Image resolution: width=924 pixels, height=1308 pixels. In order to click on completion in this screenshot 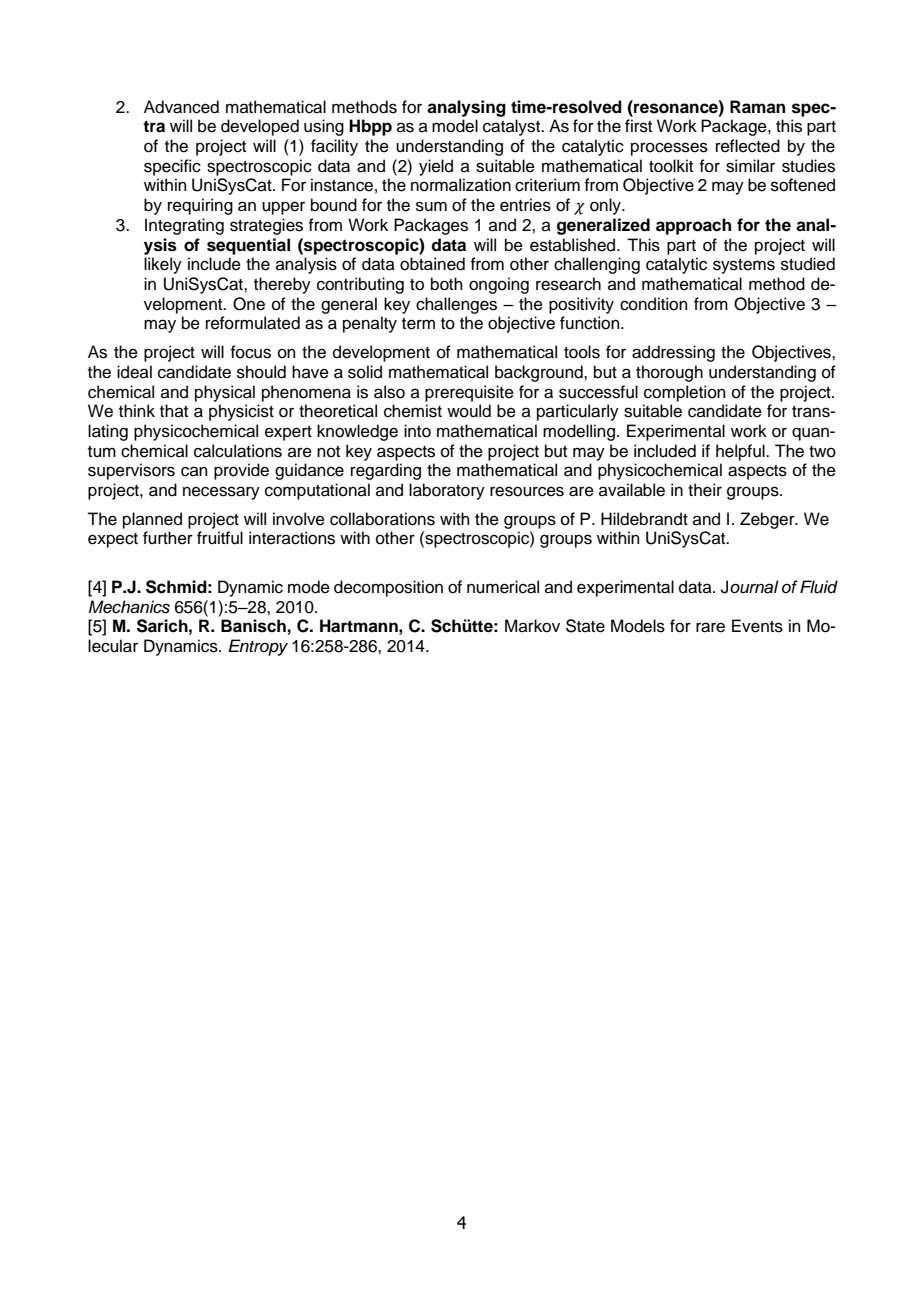, I will do `click(685, 393)`.
